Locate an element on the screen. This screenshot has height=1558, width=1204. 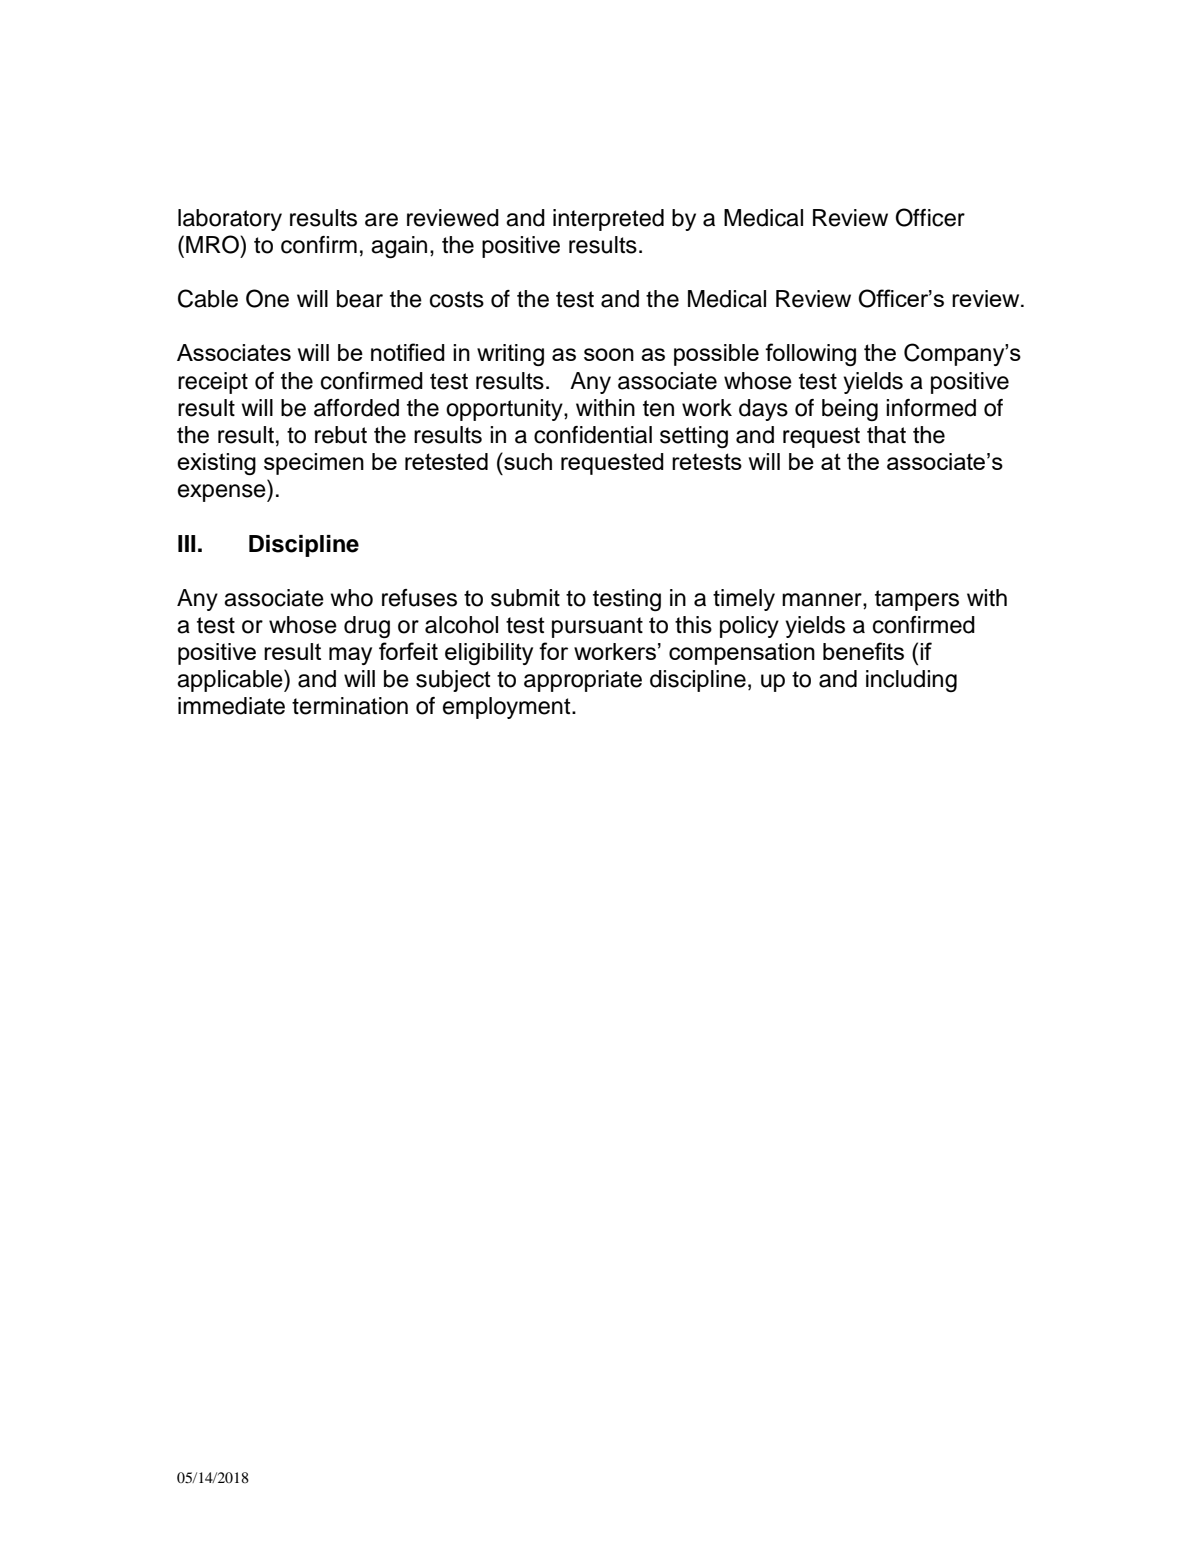
including is located at coordinates (911, 681).
